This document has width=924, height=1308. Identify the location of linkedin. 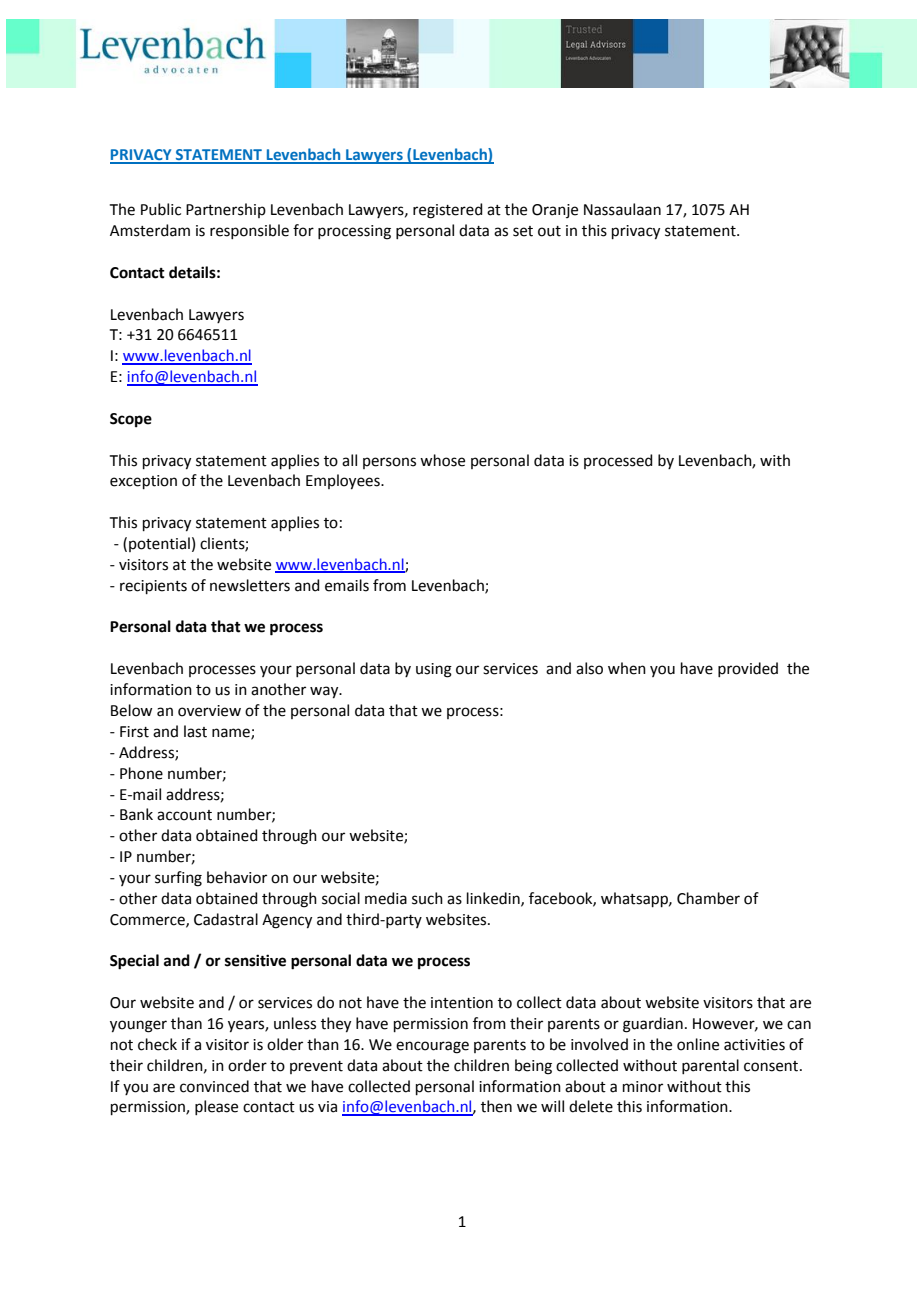
(494, 899).
